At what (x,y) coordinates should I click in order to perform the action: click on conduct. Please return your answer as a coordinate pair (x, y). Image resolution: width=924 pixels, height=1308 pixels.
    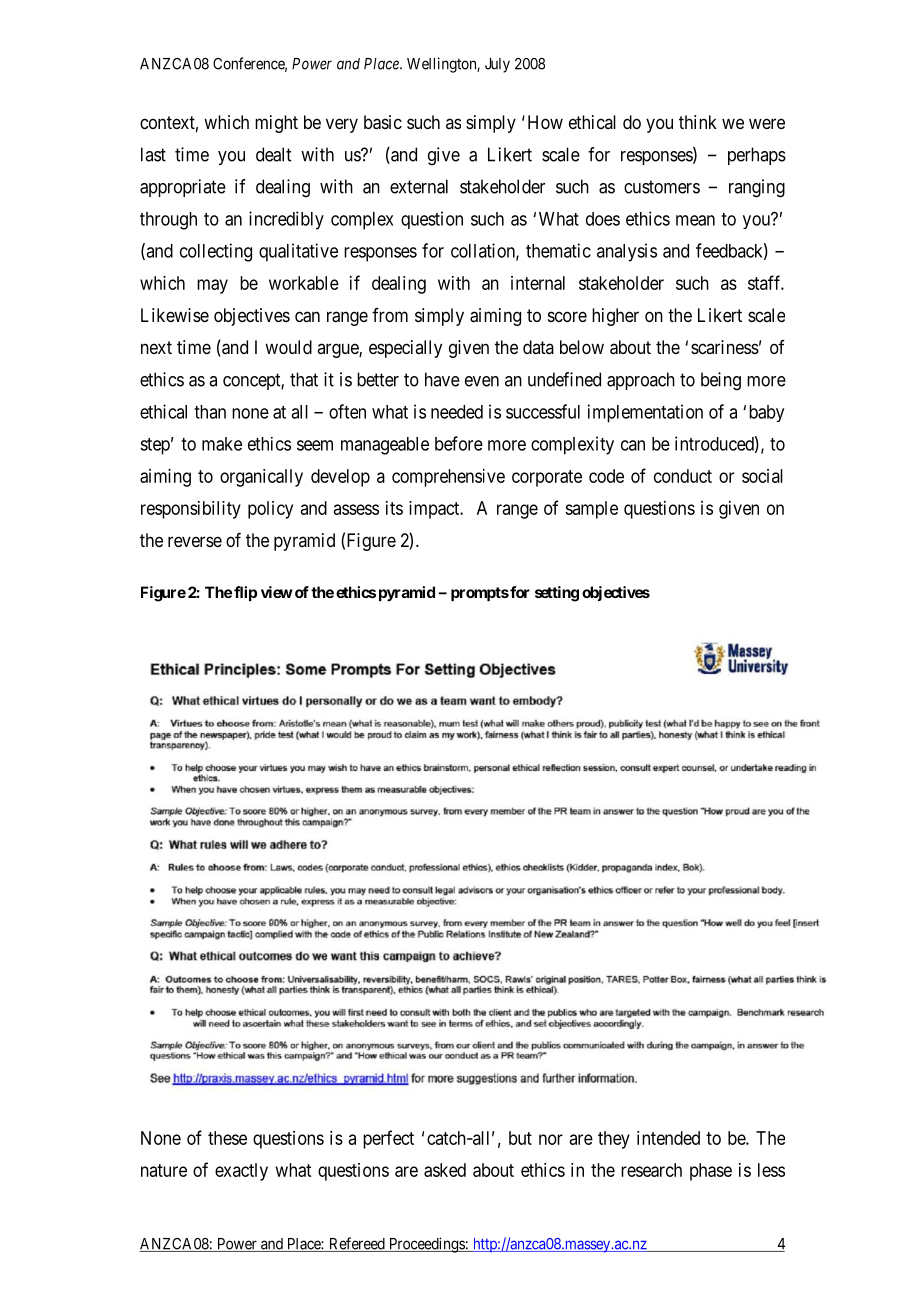
    Looking at the image, I should click on (683, 476).
